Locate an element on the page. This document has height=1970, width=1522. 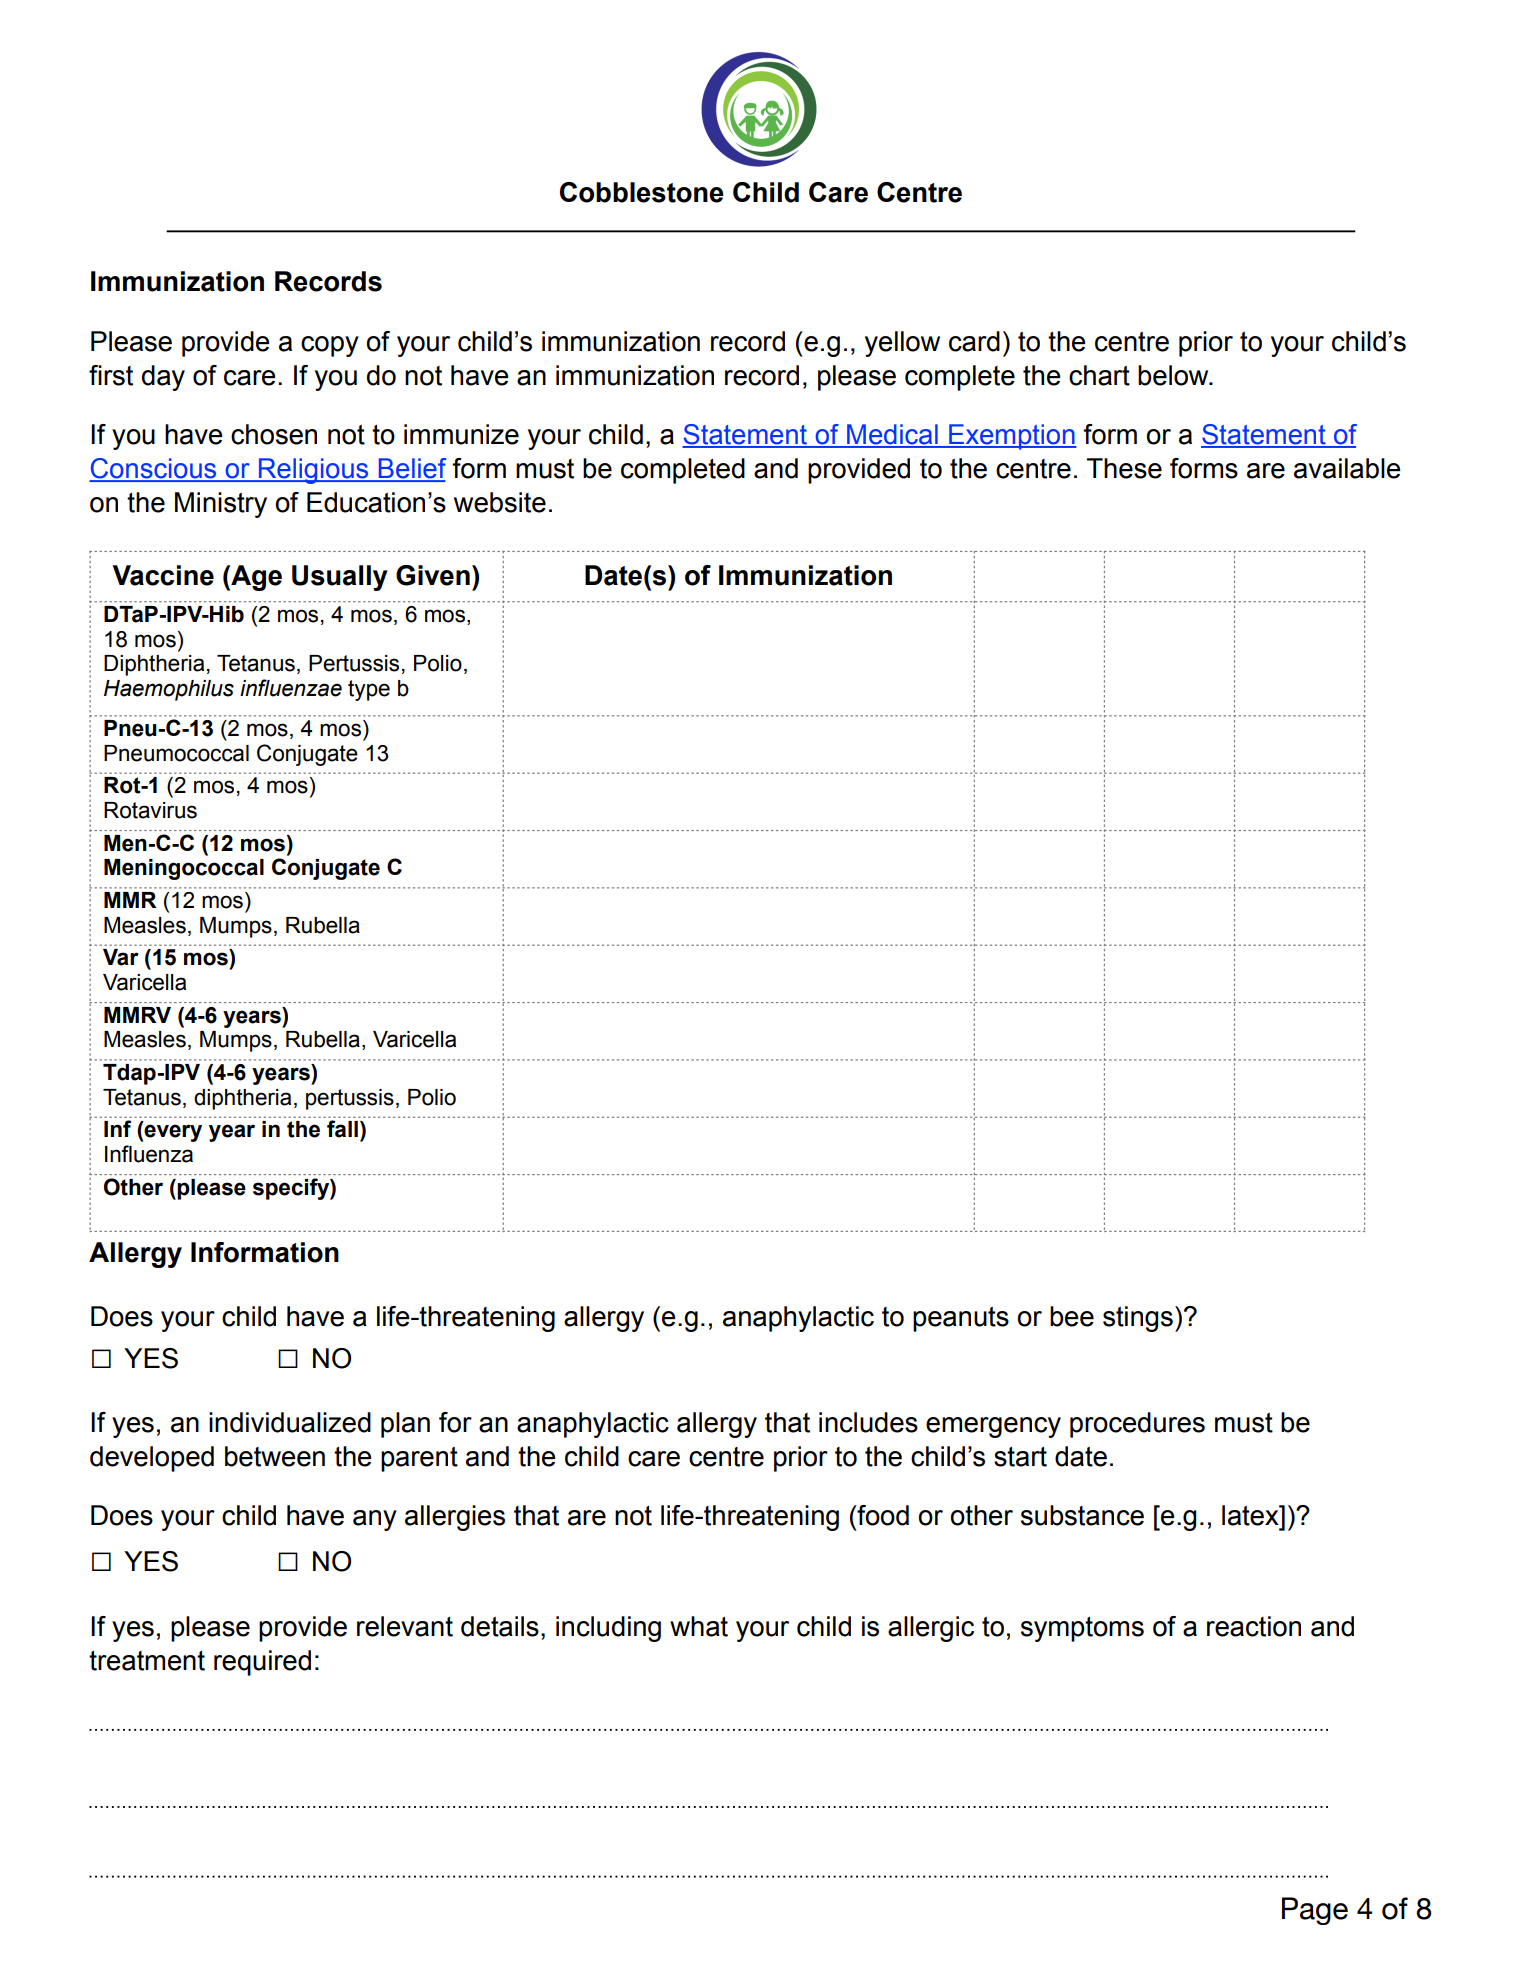
Cobblestone is located at coordinates (642, 192).
